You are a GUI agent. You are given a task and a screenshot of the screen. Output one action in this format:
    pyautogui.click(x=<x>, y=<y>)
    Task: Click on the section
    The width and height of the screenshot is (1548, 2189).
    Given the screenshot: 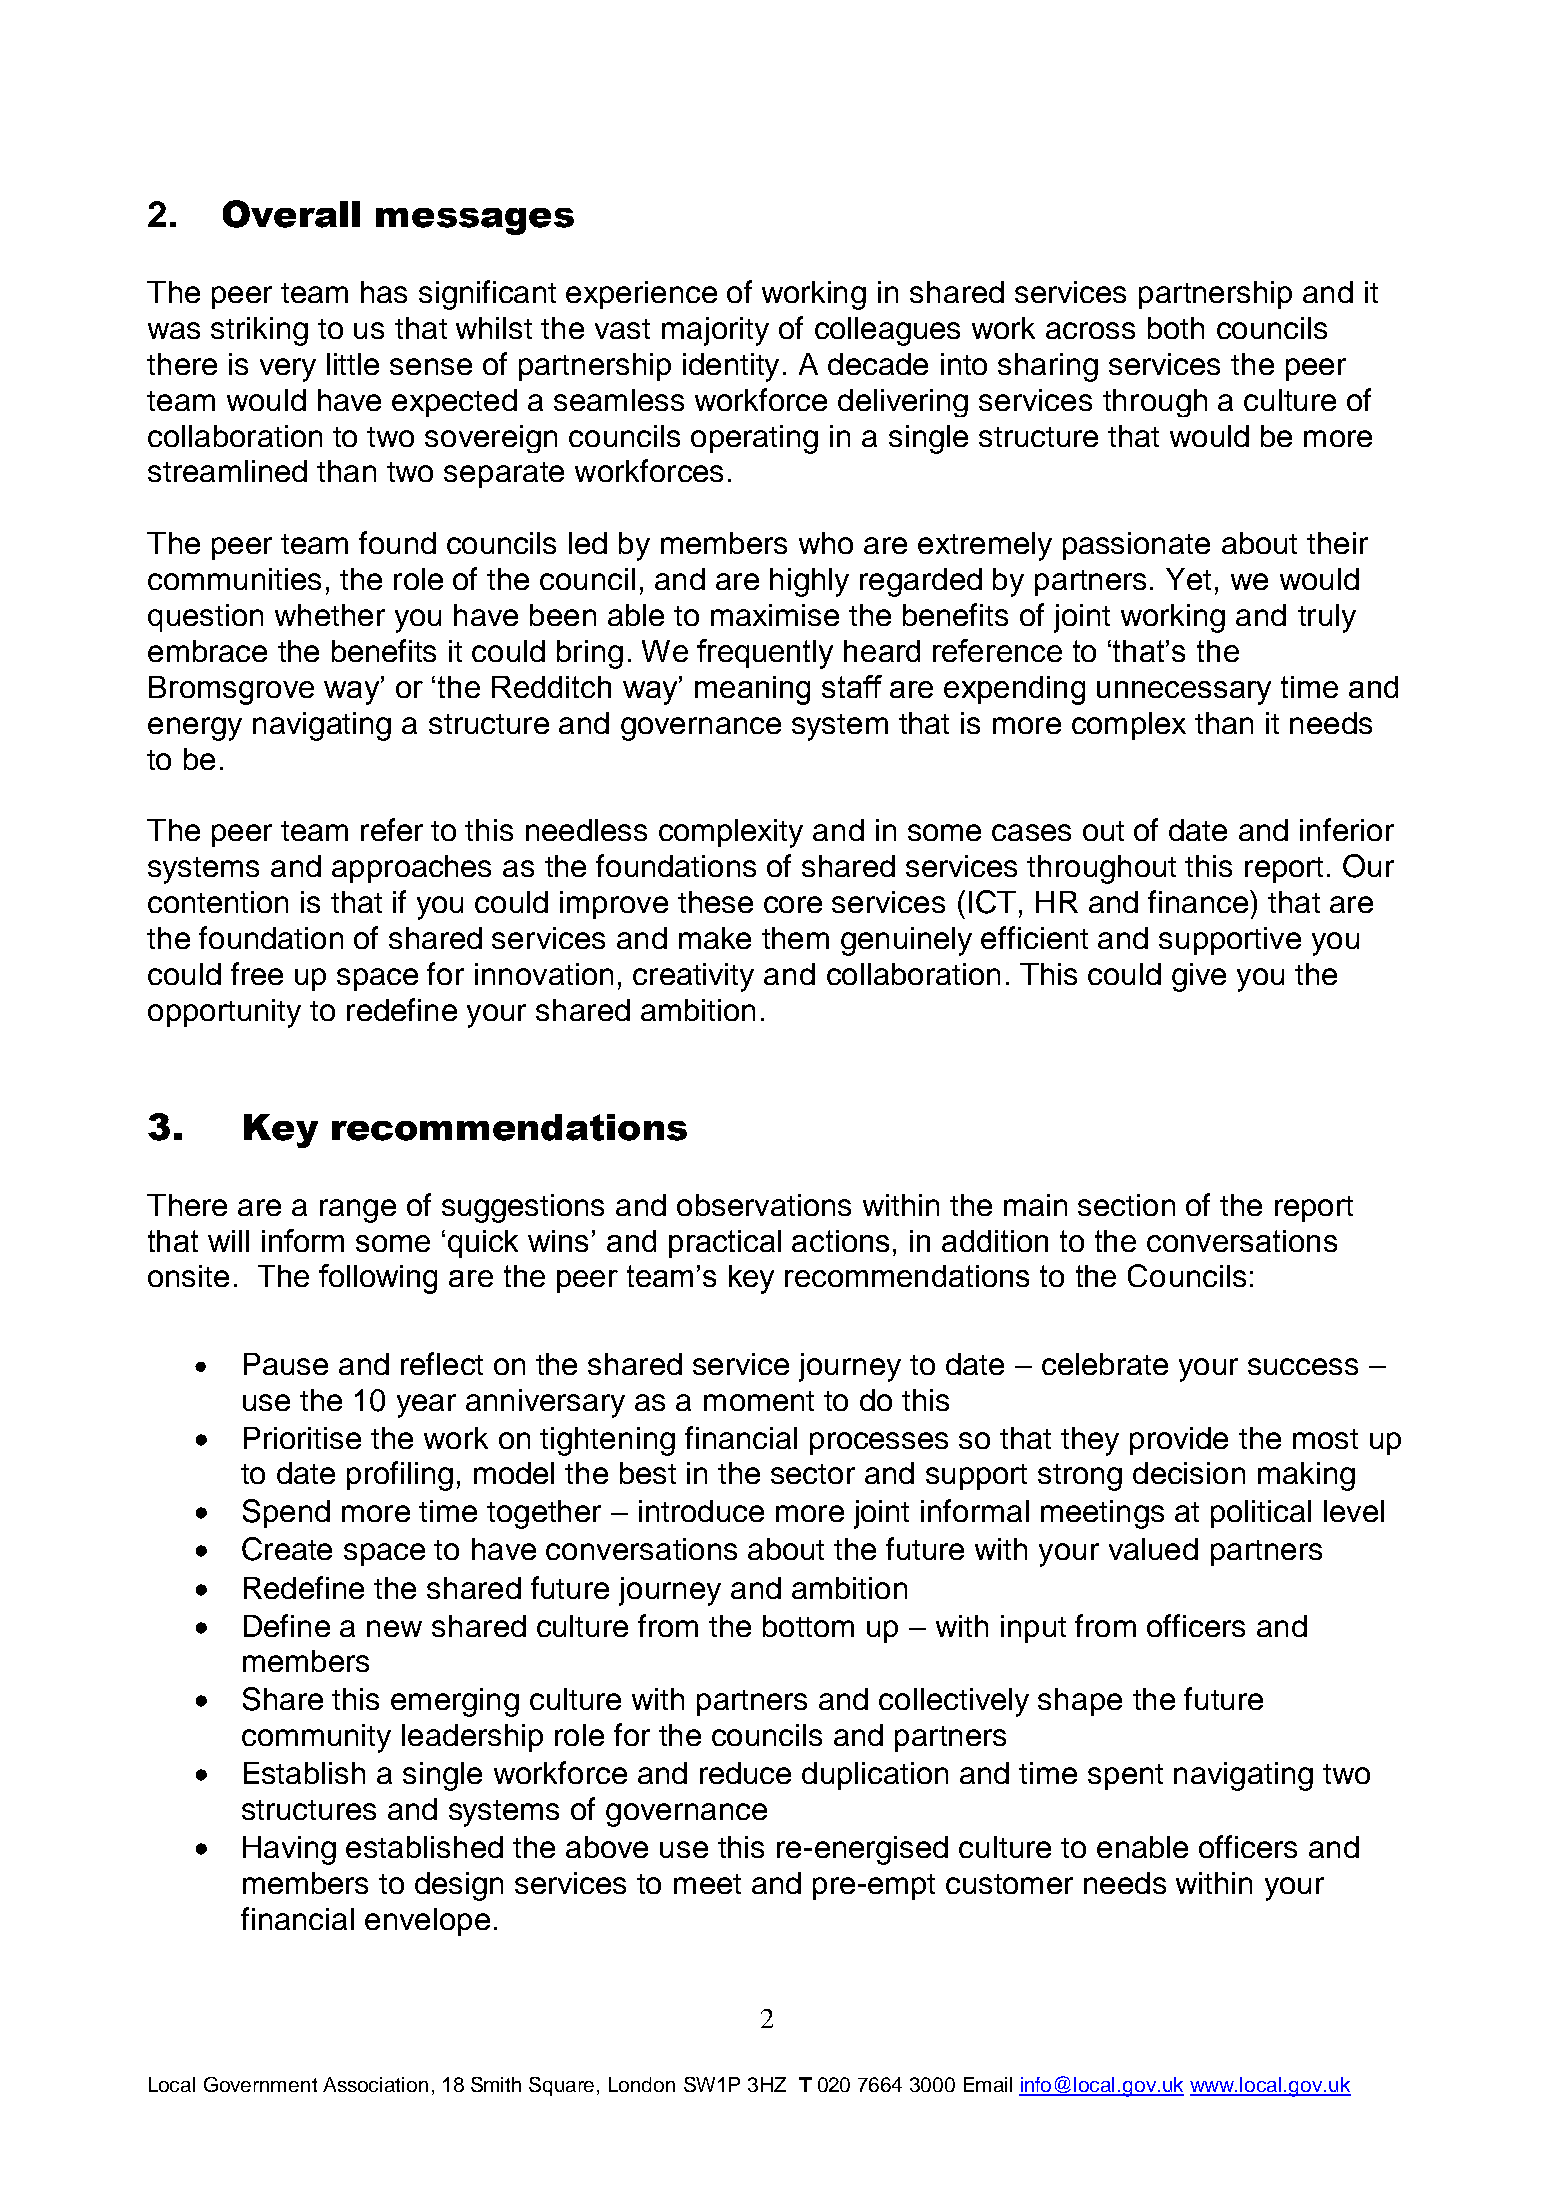 What is the action you would take?
    pyautogui.click(x=1126, y=1205)
